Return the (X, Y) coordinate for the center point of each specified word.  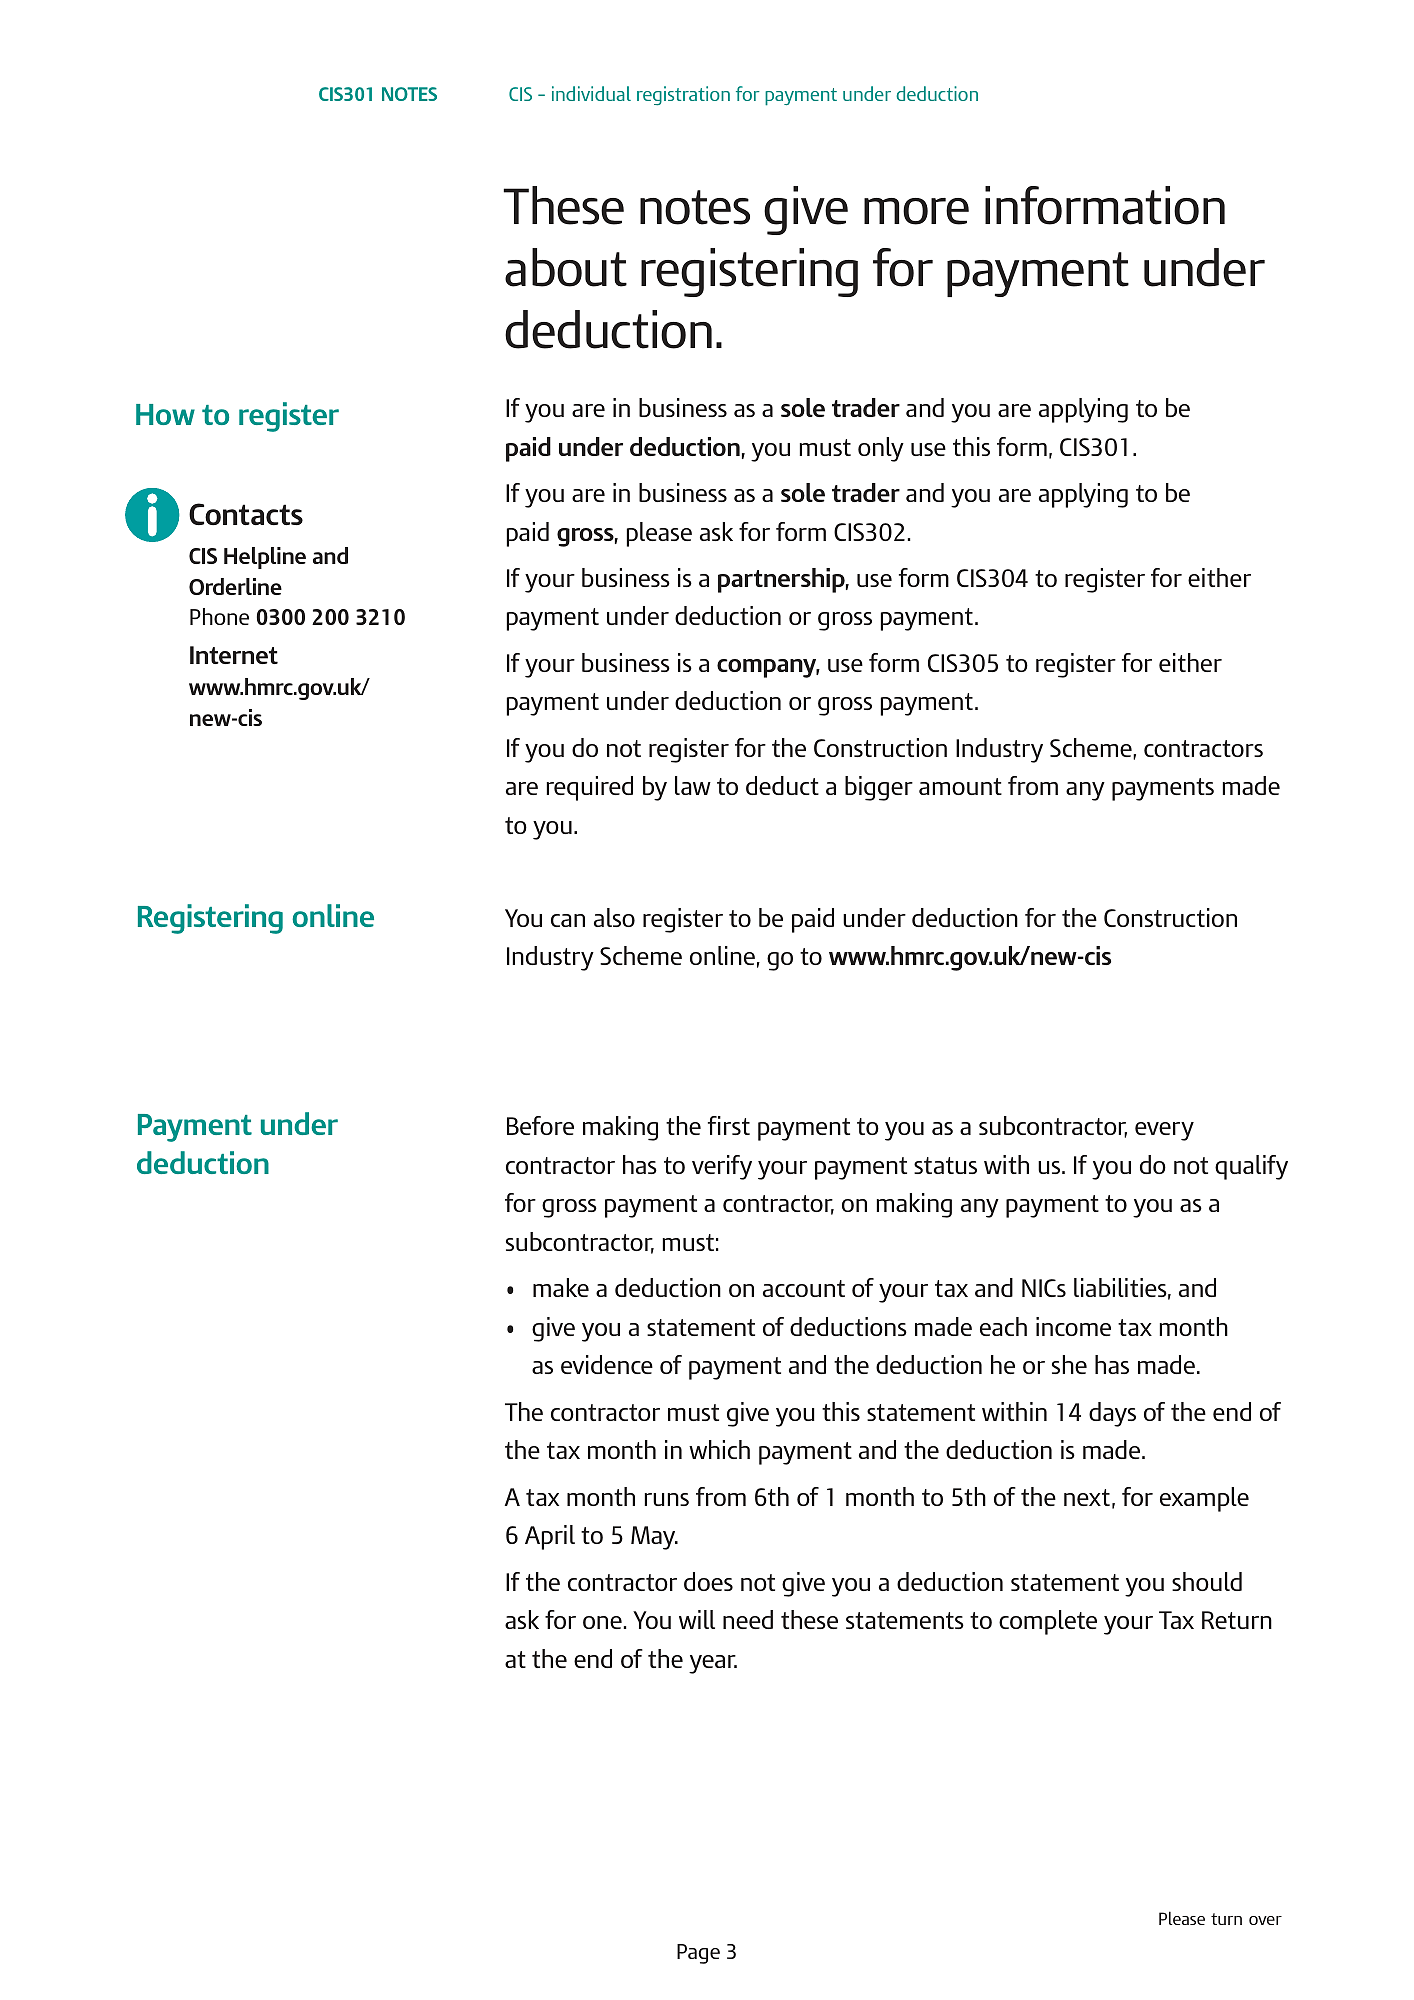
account (804, 1288)
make (561, 1287)
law (693, 785)
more (916, 211)
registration (683, 96)
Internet (234, 655)
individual (591, 93)
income (1073, 1326)
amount (960, 786)
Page (698, 1954)
